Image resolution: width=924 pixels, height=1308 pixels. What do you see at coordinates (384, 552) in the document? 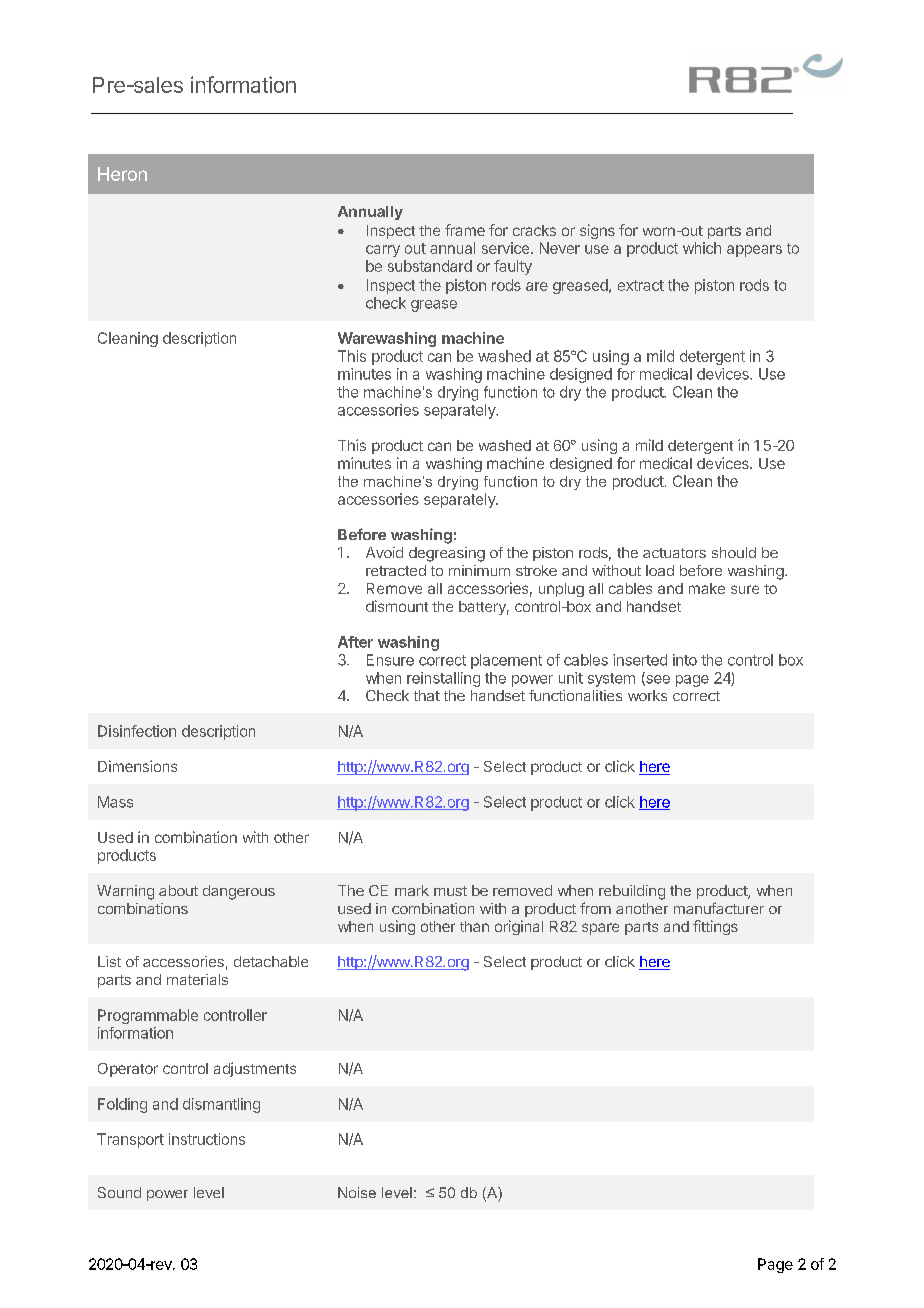
I see `Avoid` at bounding box center [384, 552].
